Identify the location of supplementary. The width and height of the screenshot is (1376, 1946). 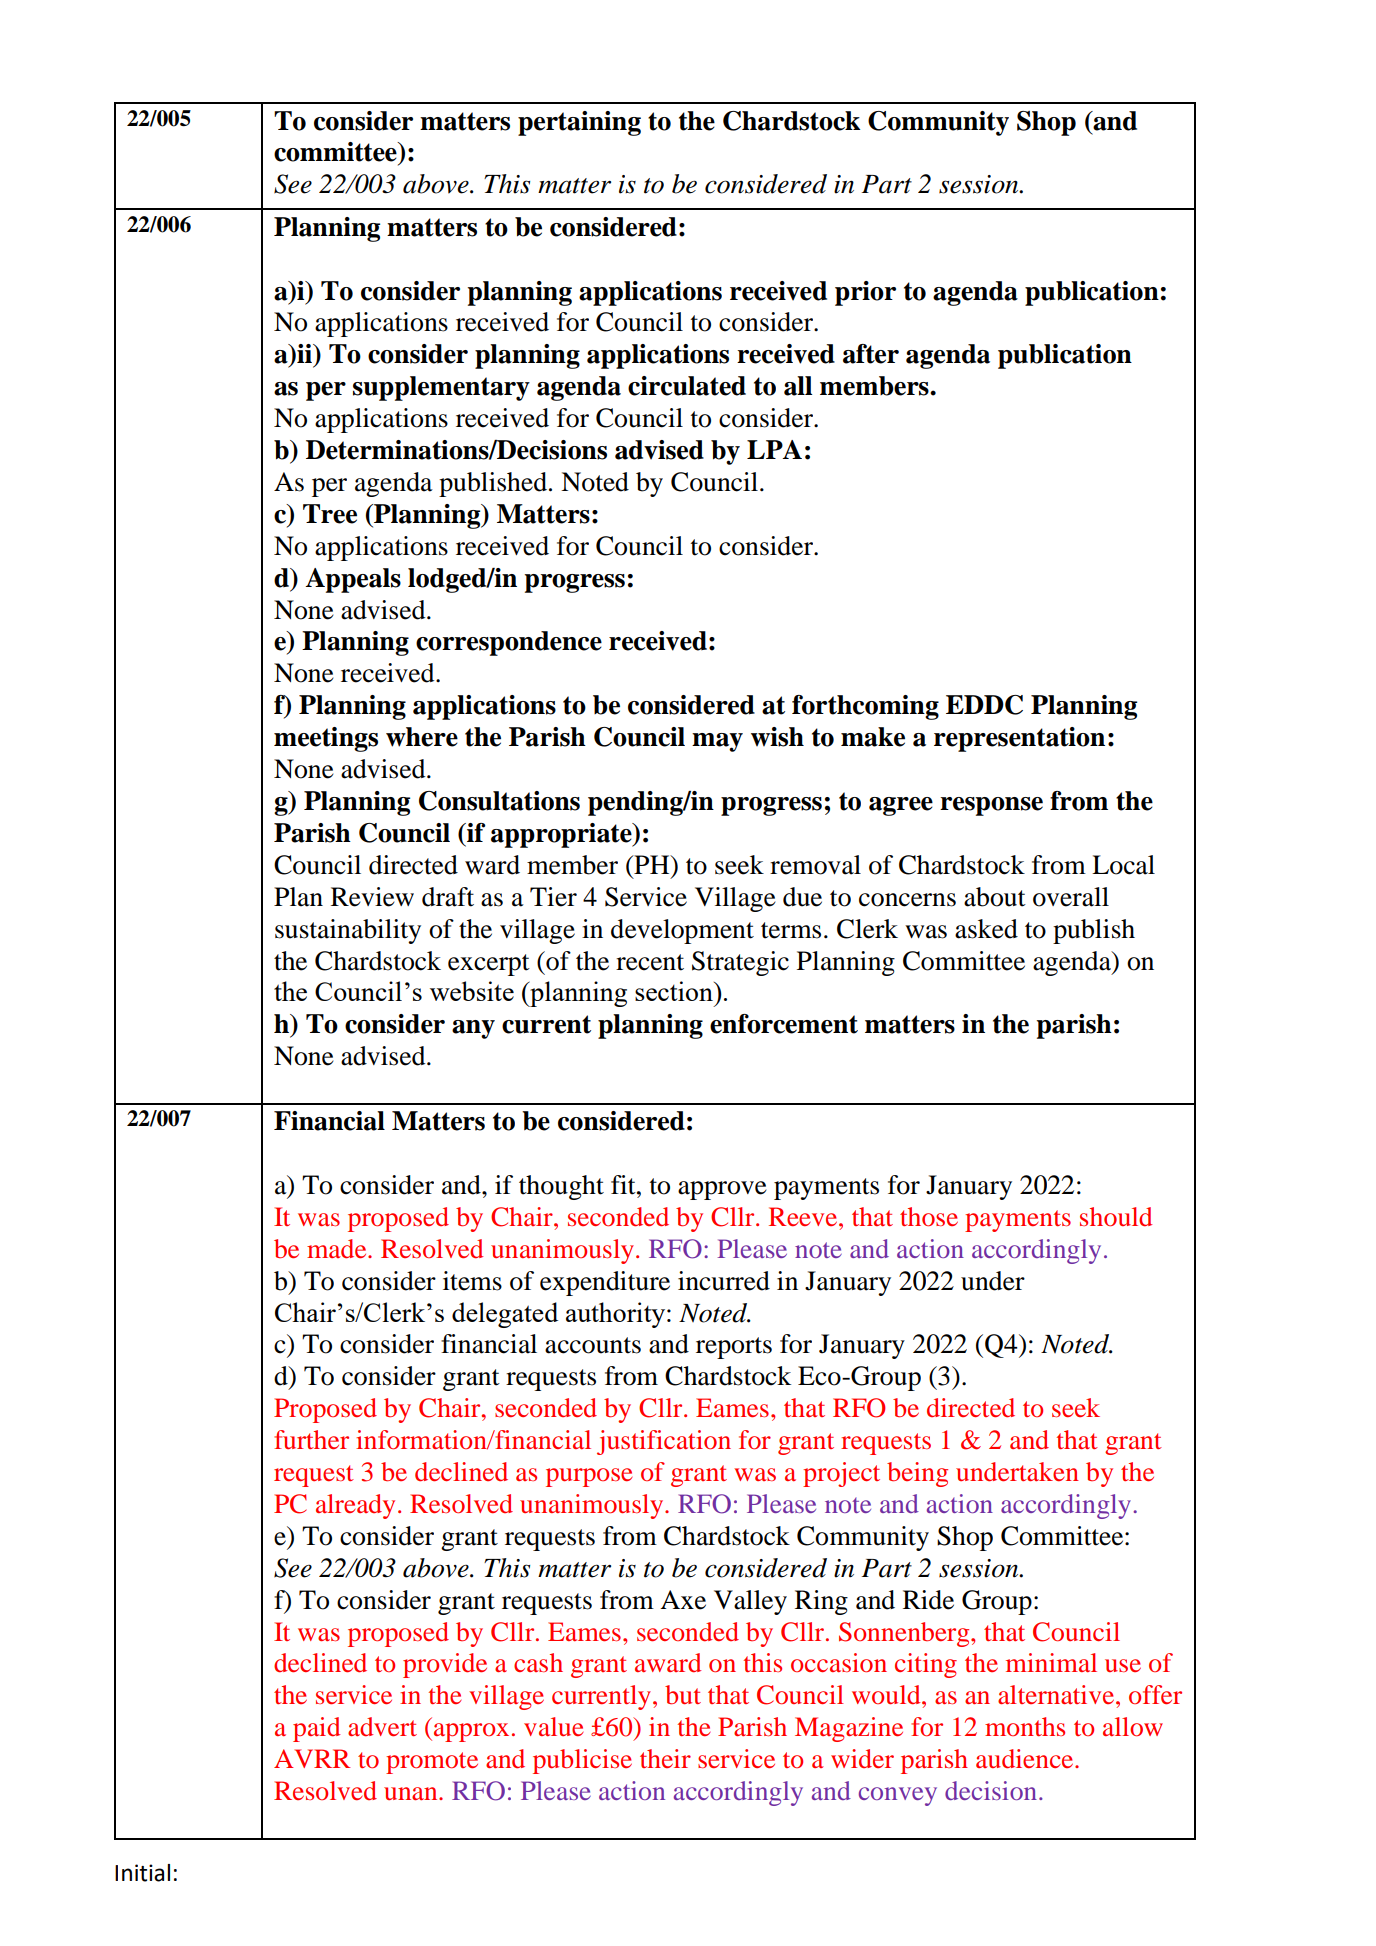
(441, 388).
